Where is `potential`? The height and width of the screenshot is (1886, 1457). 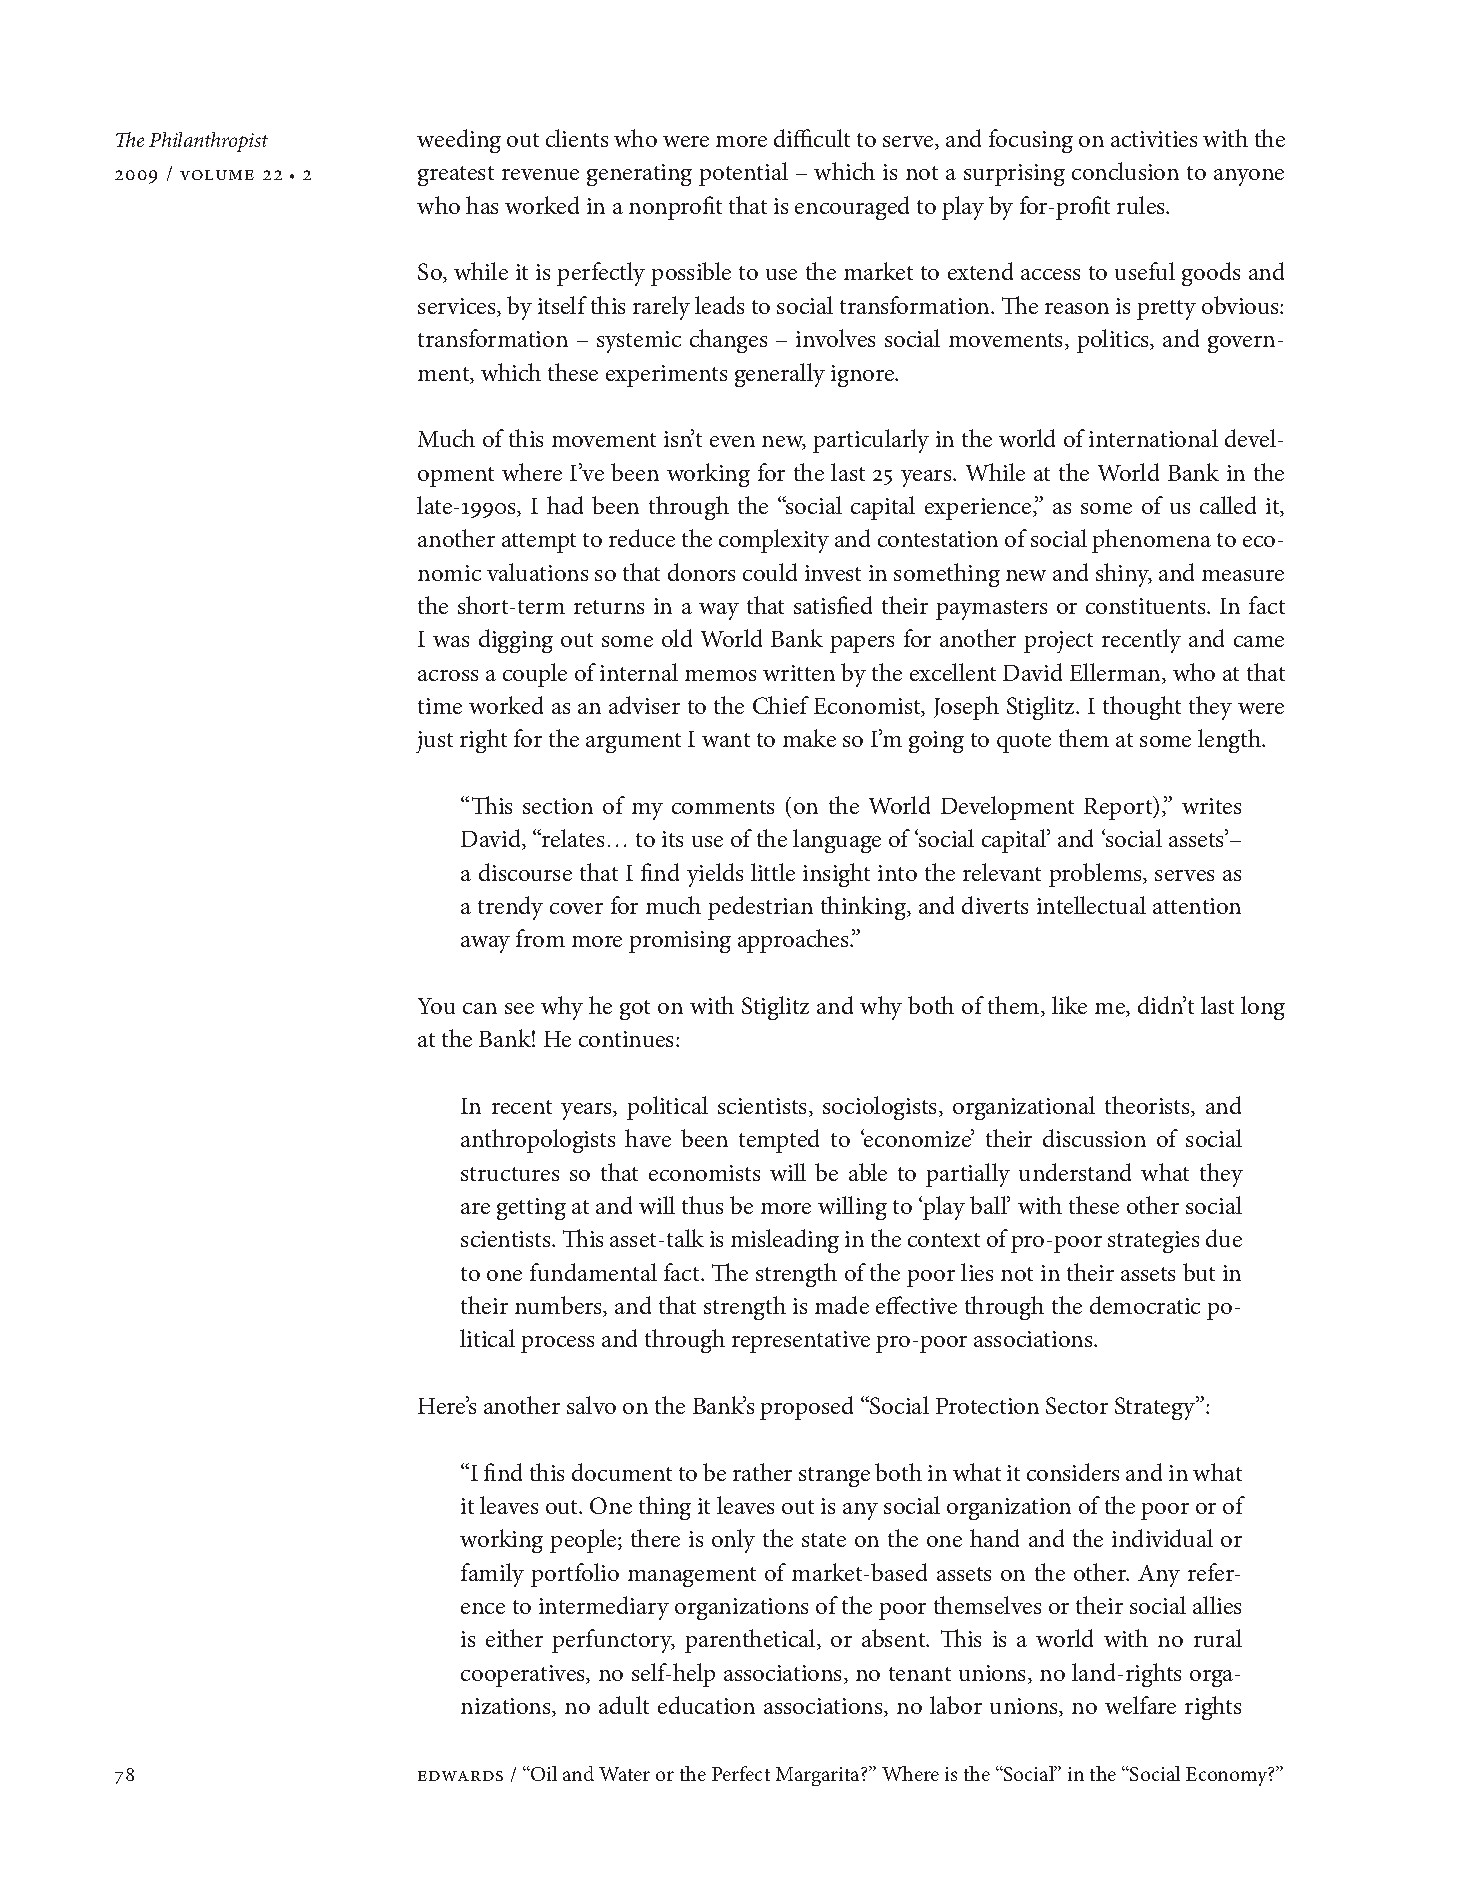 potential is located at coordinates (743, 174).
